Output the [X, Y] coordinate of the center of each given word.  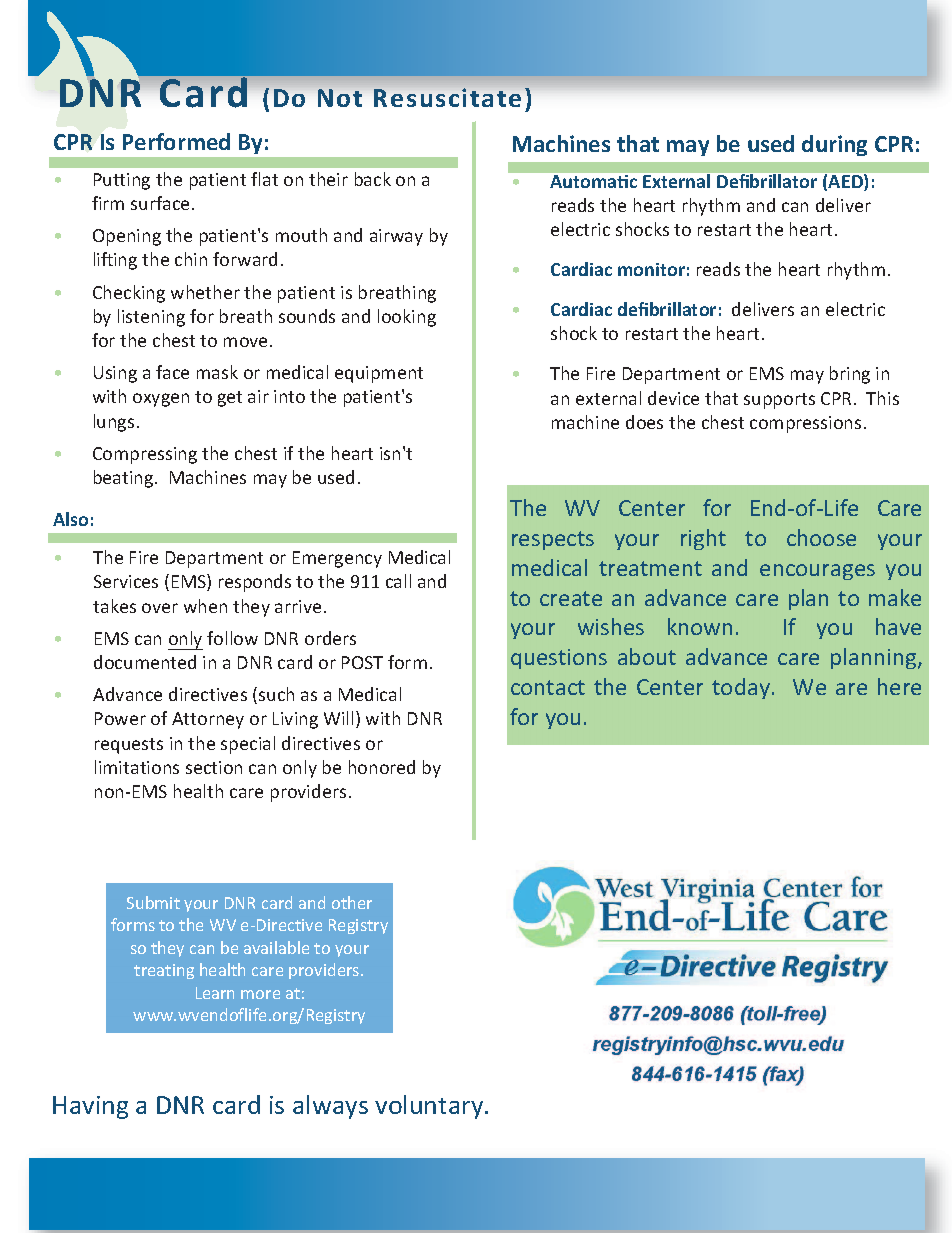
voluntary [430, 1107]
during [834, 145]
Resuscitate [447, 97]
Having [90, 1107]
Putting [122, 181]
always [330, 1107]
